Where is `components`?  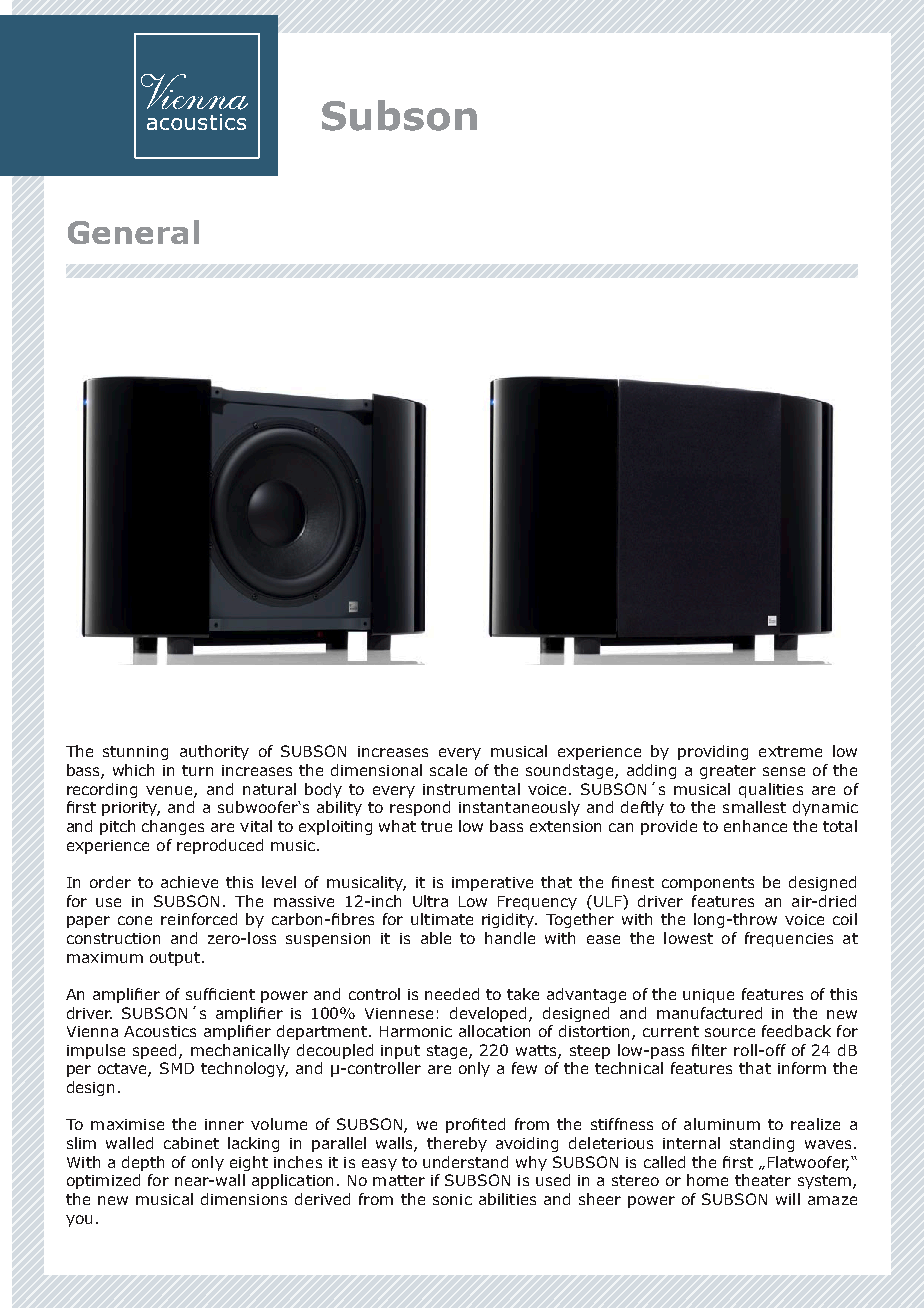
components is located at coordinates (708, 884).
